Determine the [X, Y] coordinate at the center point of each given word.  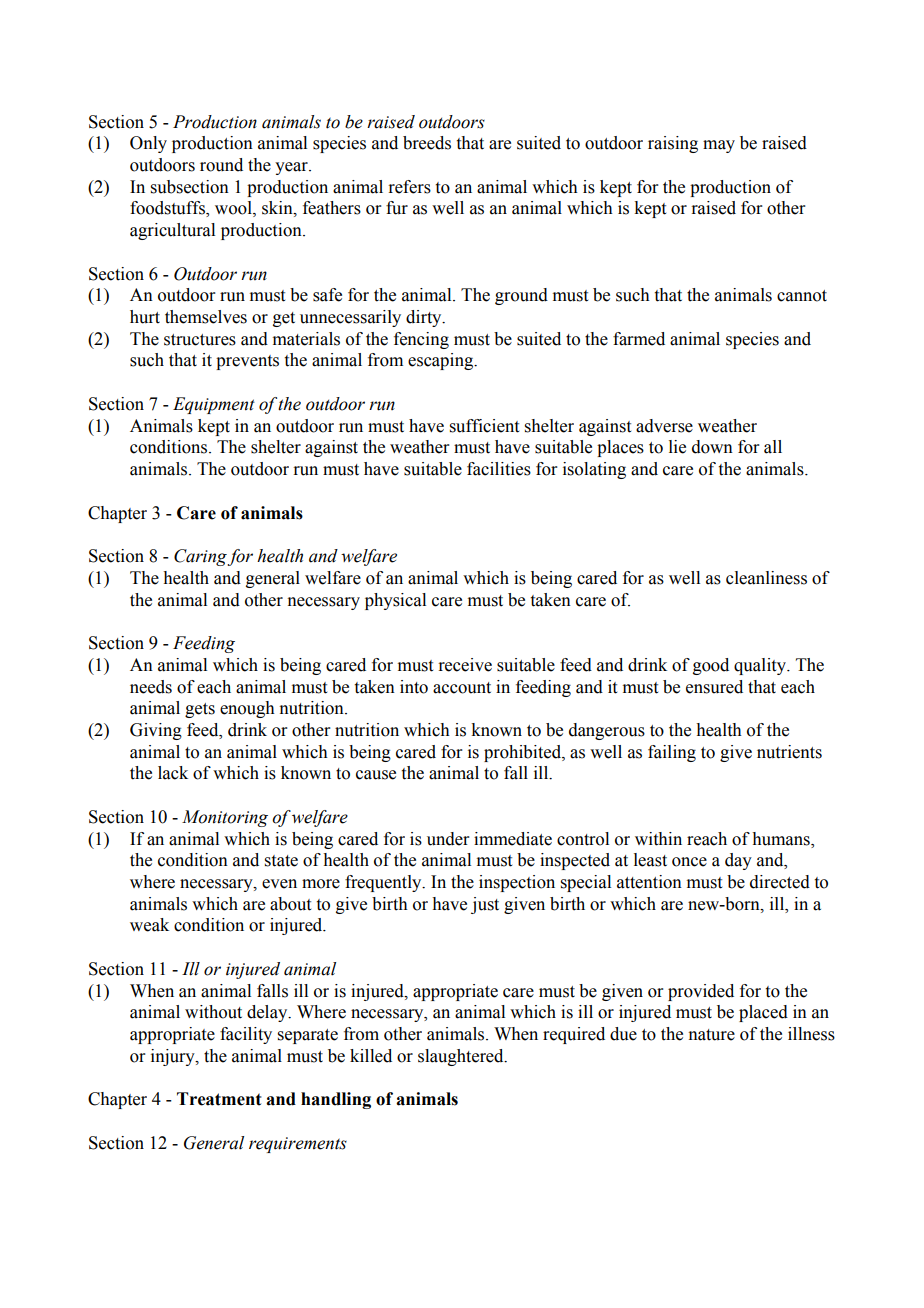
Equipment [214, 405]
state [281, 861]
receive [465, 665]
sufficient [484, 426]
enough [247, 709]
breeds [427, 143]
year [292, 168]
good [711, 666]
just [485, 905]
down [712, 447]
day [738, 861]
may [719, 146]
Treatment [219, 1099]
